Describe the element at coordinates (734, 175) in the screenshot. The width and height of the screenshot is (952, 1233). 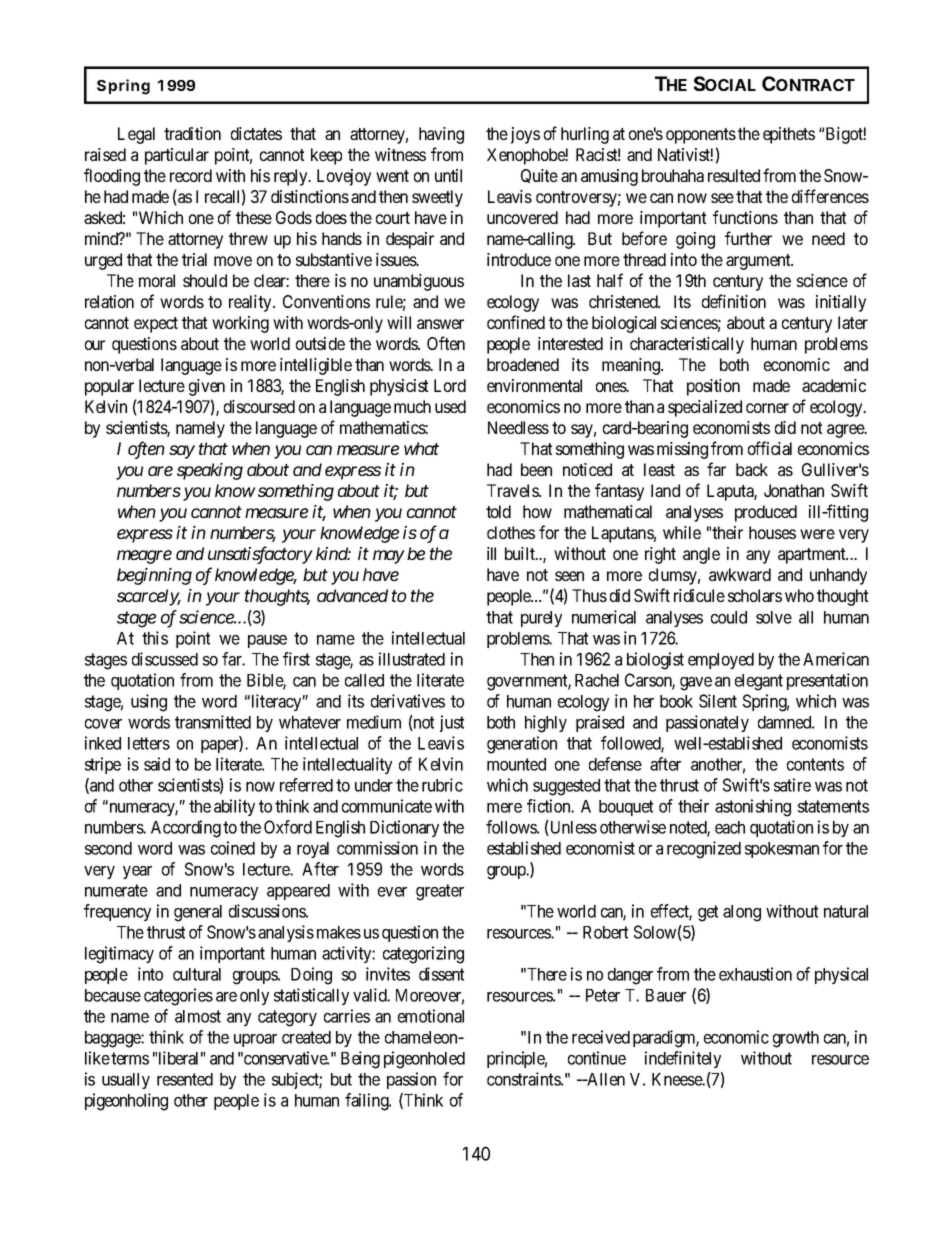
I see `resulted` at that location.
